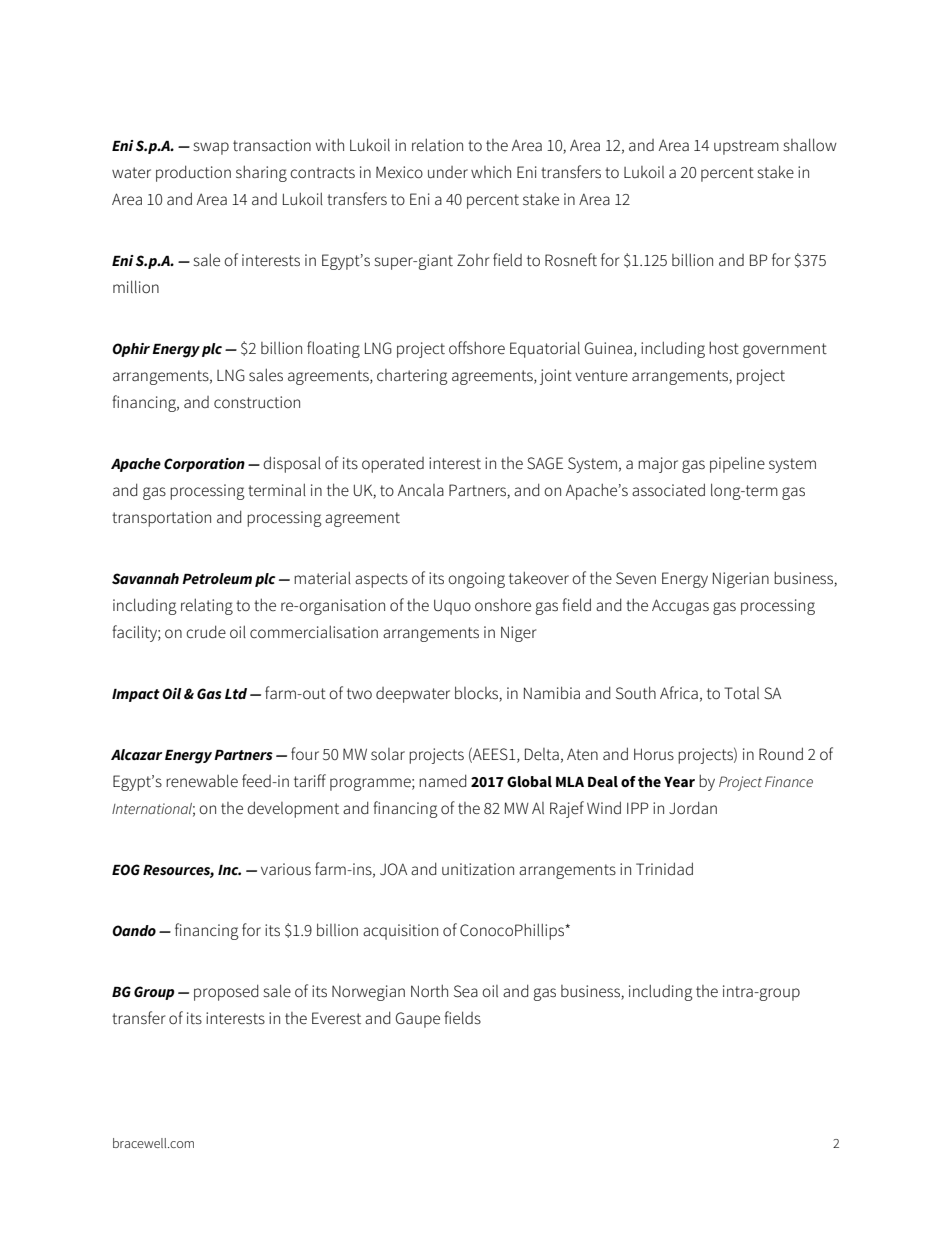  What do you see at coordinates (443, 781) in the page?
I see `named` at bounding box center [443, 781].
